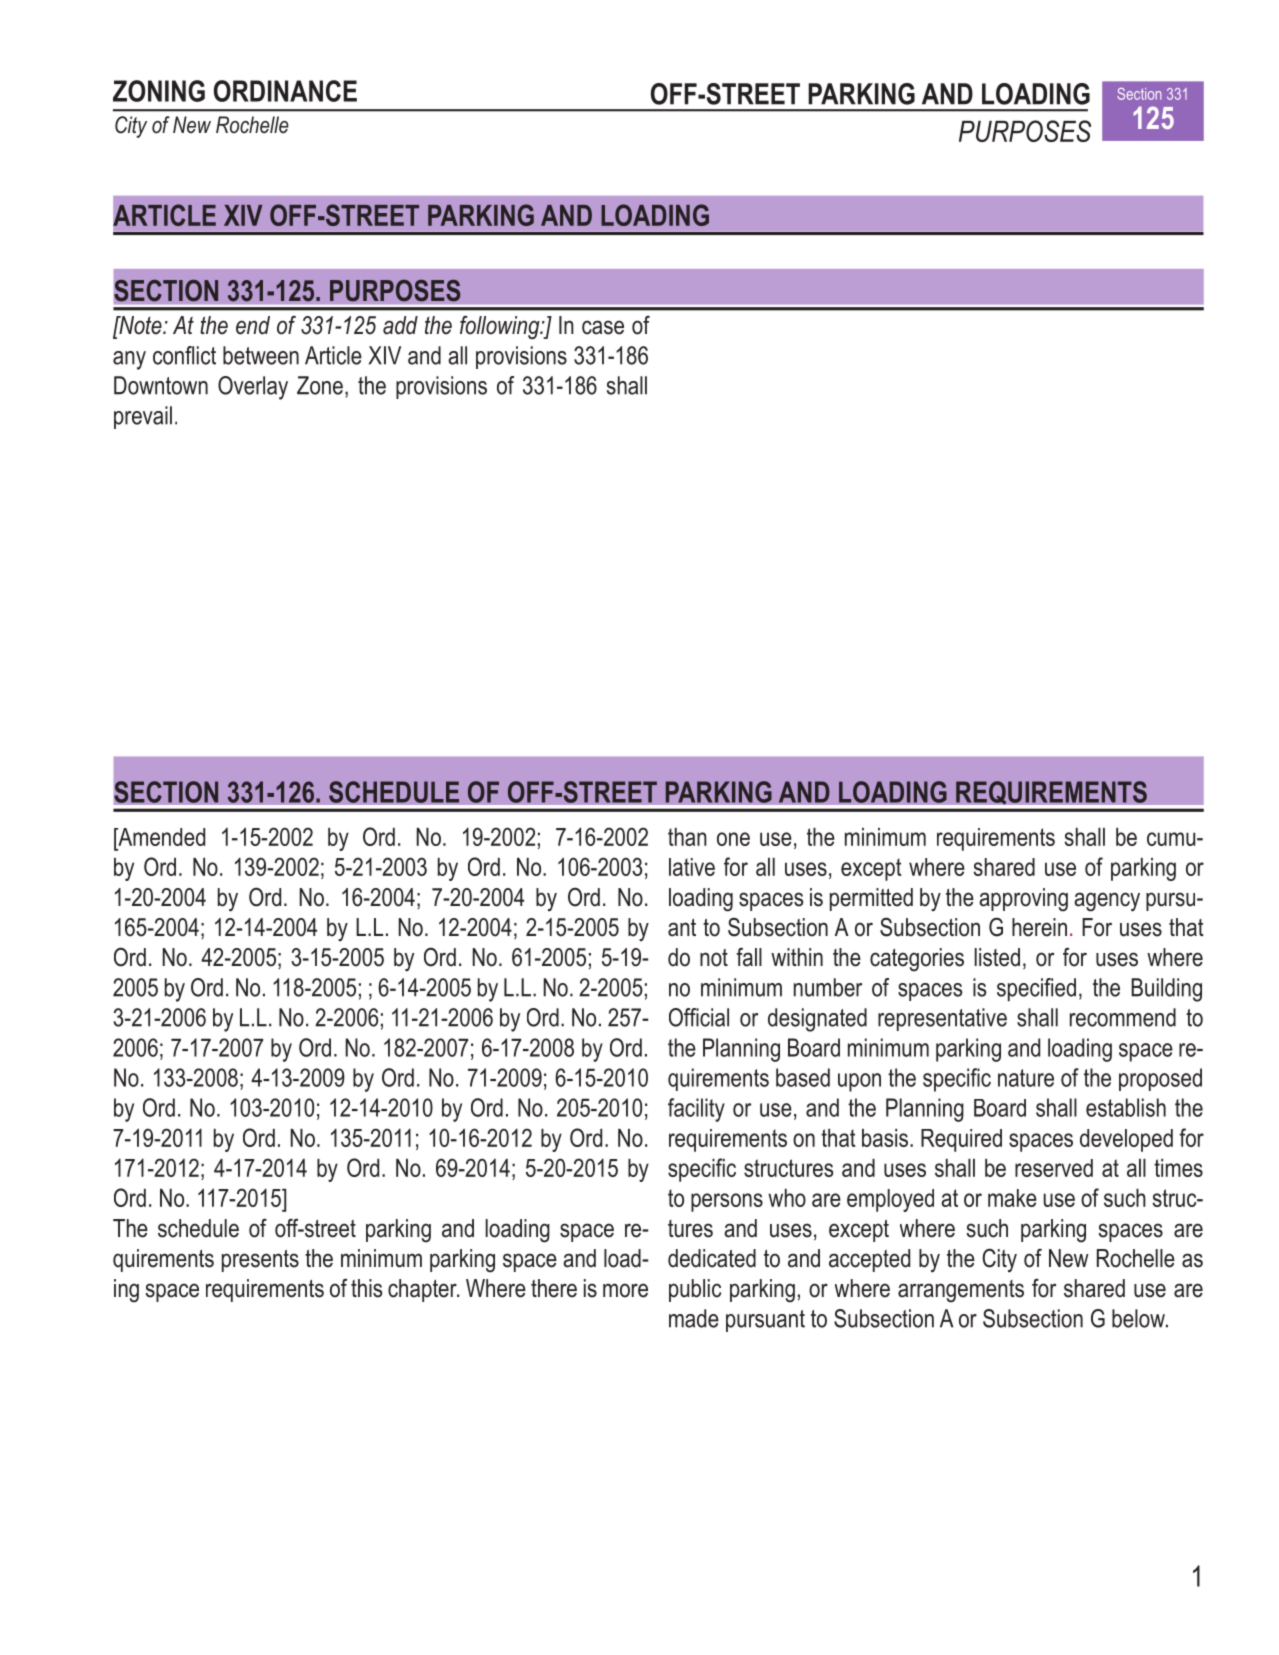 The height and width of the image is (1655, 1279). I want to click on ORDINANCE, so click(285, 91).
